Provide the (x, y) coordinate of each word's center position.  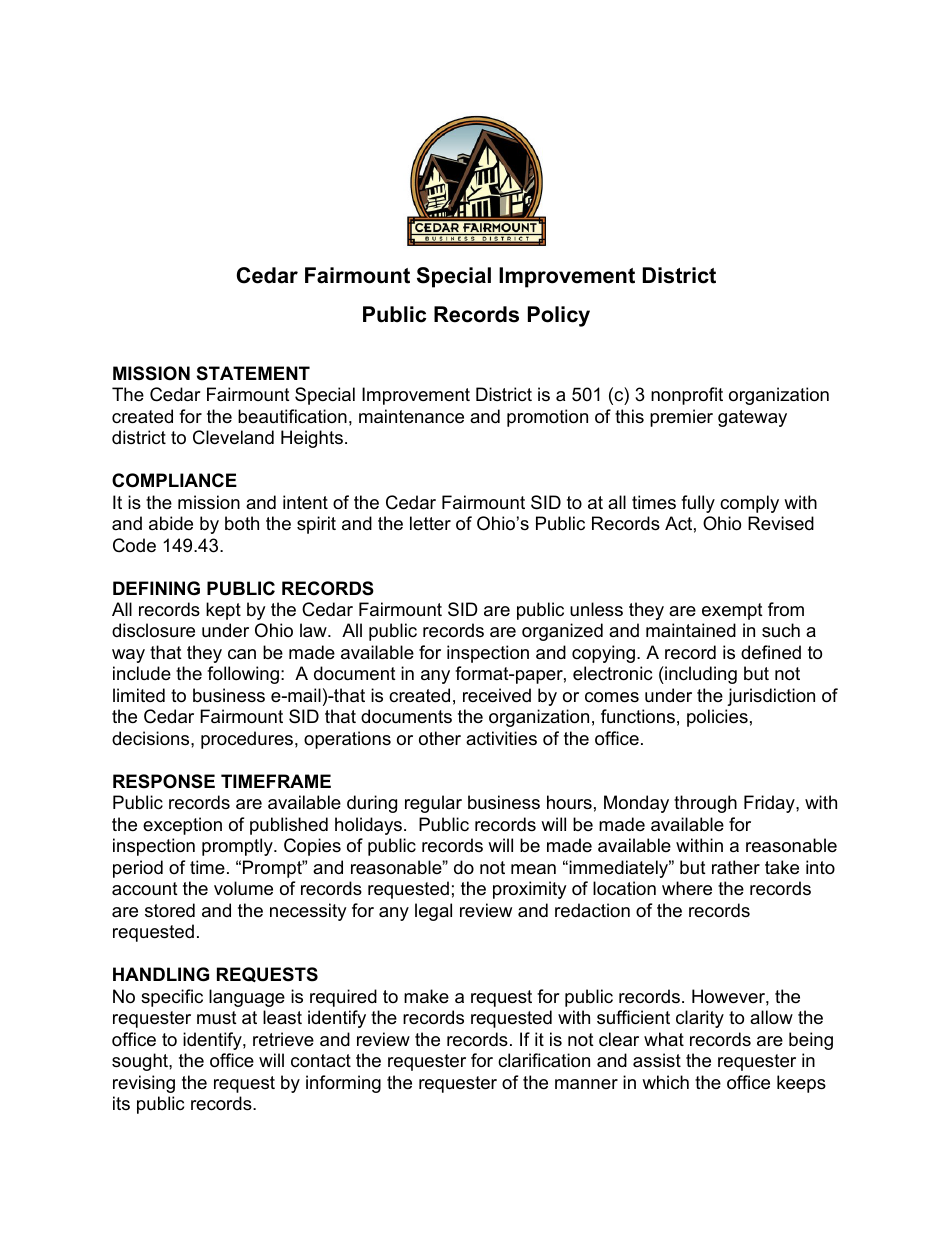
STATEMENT (253, 373)
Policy (559, 316)
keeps (801, 1084)
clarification (544, 1060)
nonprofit (687, 396)
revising (144, 1084)
